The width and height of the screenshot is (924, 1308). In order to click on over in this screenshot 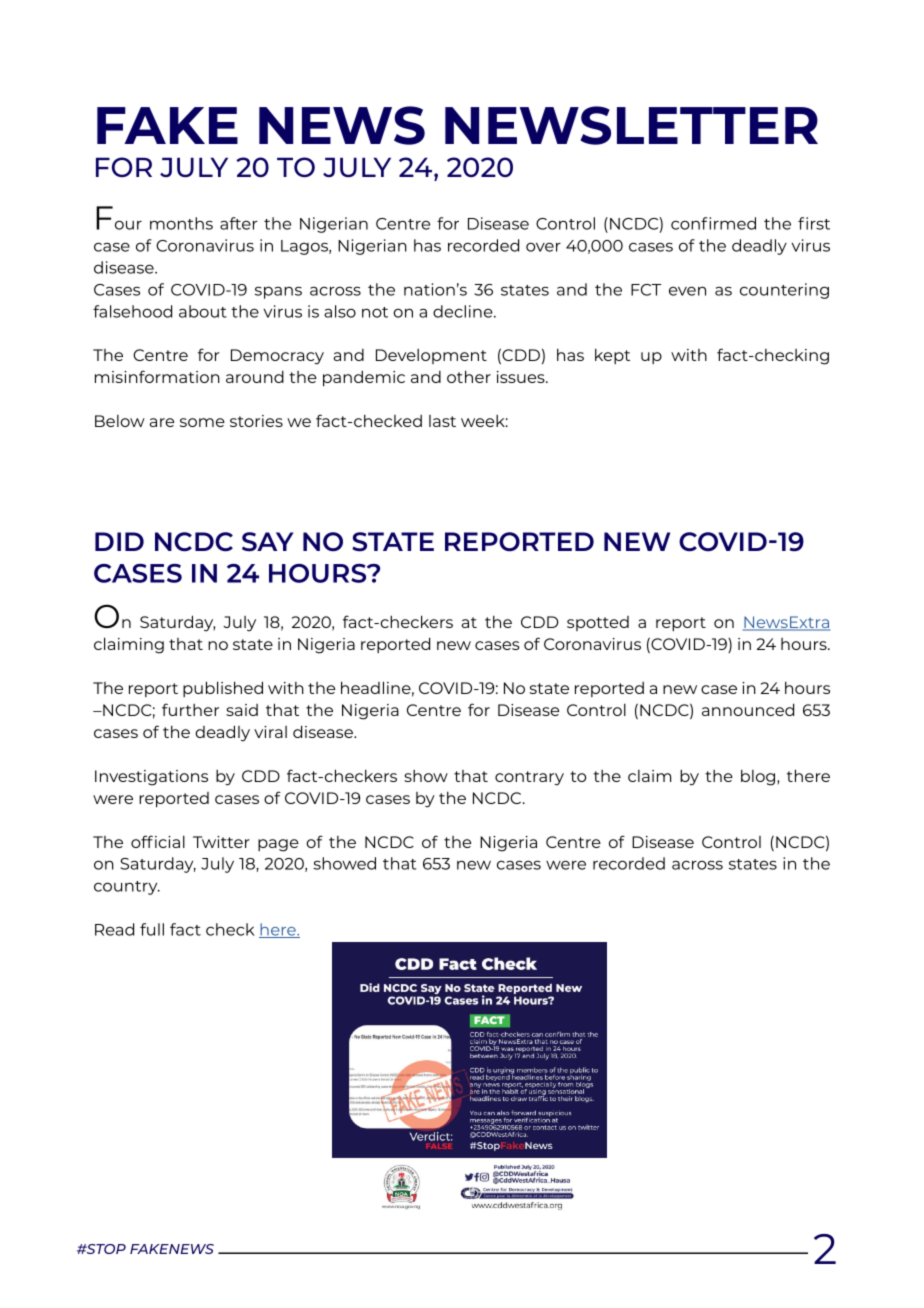, I will do `click(543, 247)`.
